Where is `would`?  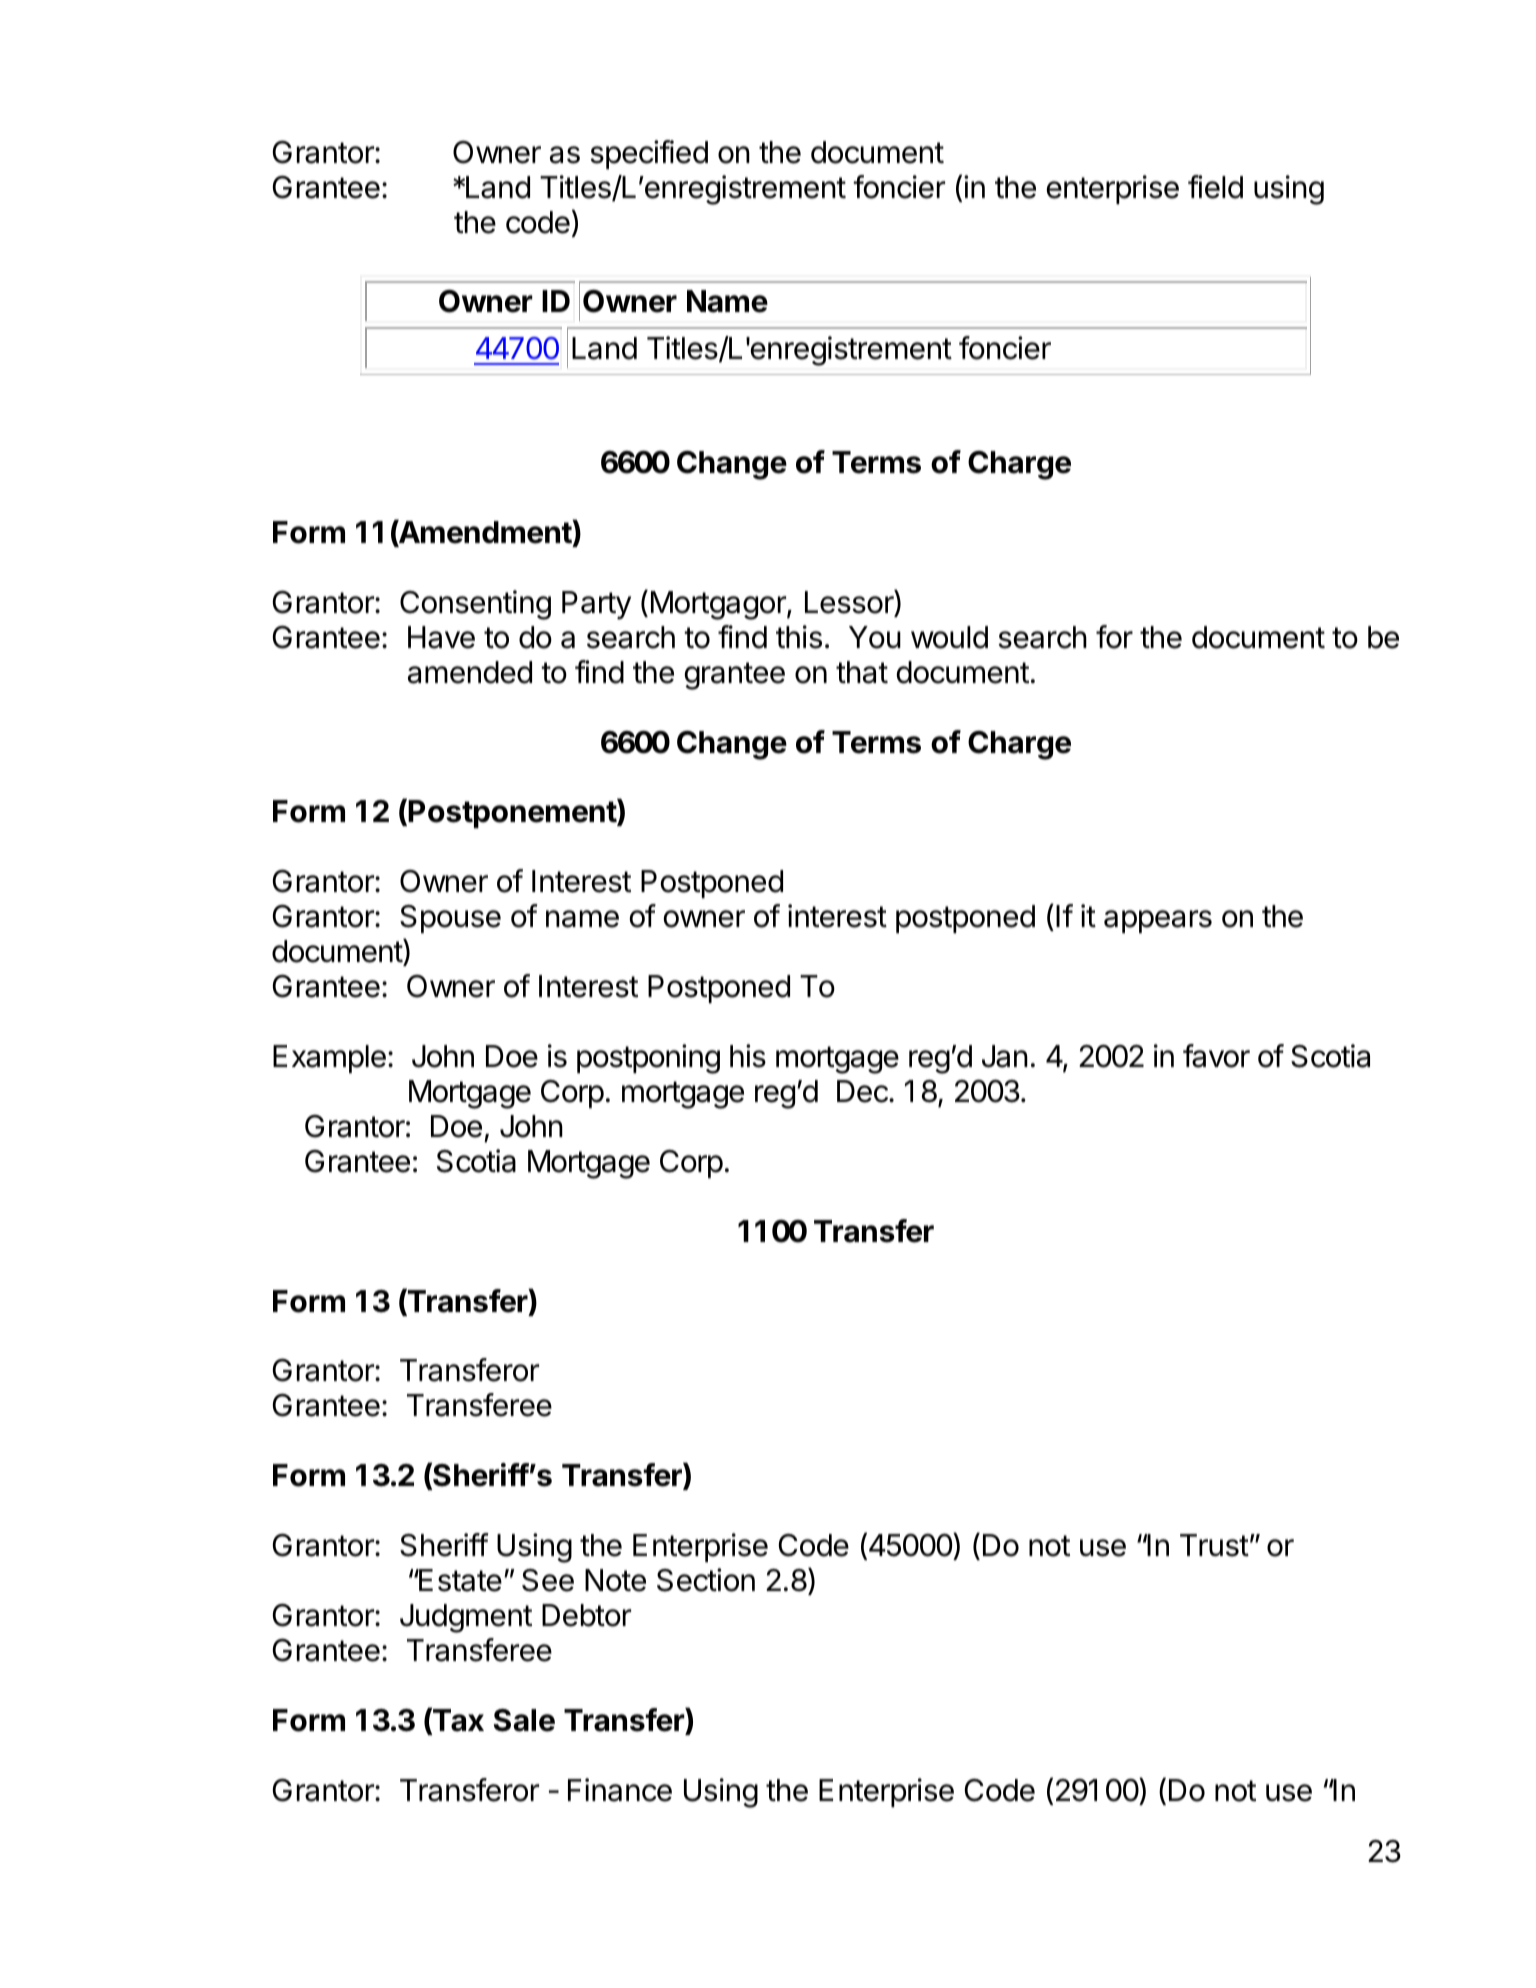 would is located at coordinates (949, 637).
